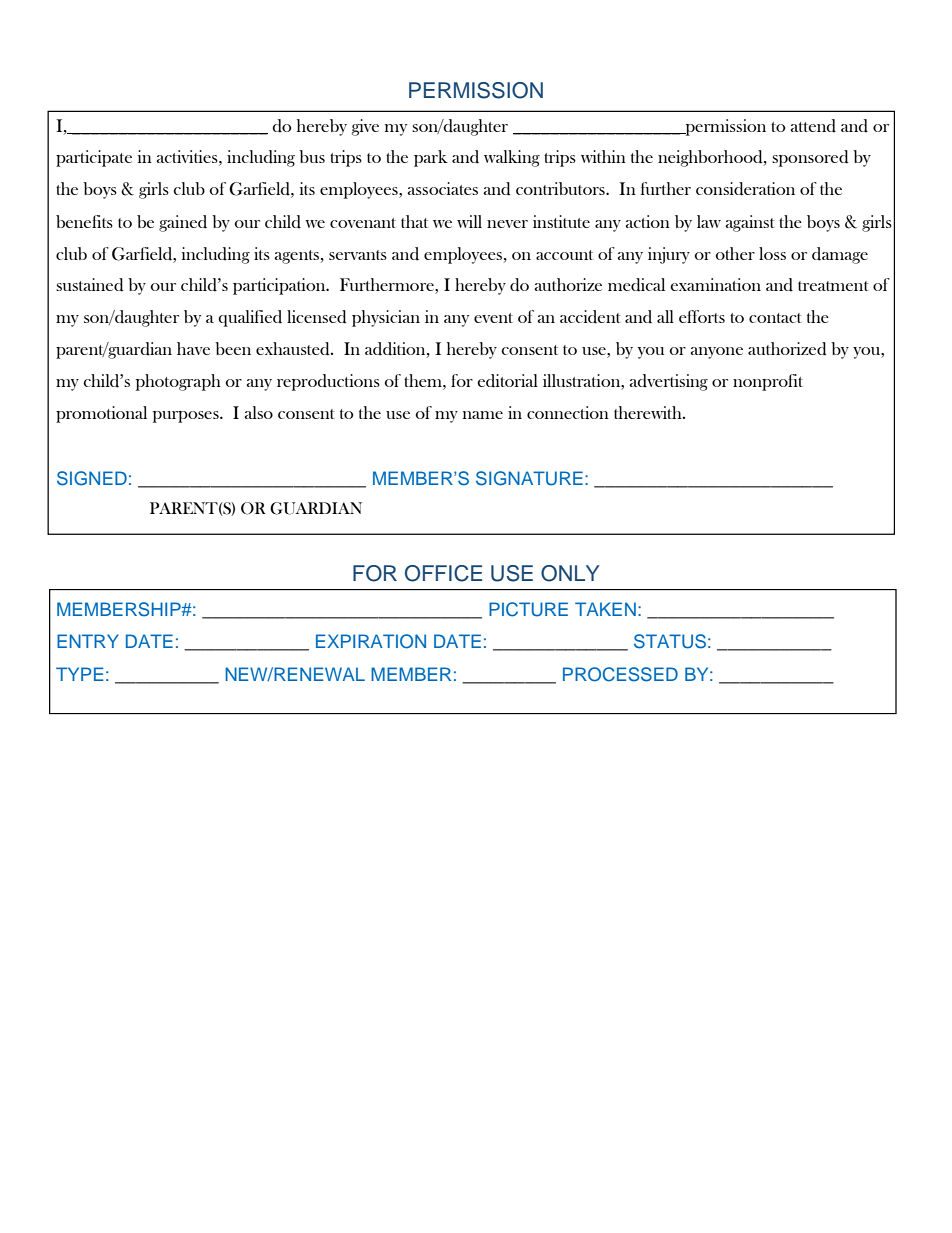 This screenshot has width=952, height=1233. I want to click on connection, so click(568, 412).
